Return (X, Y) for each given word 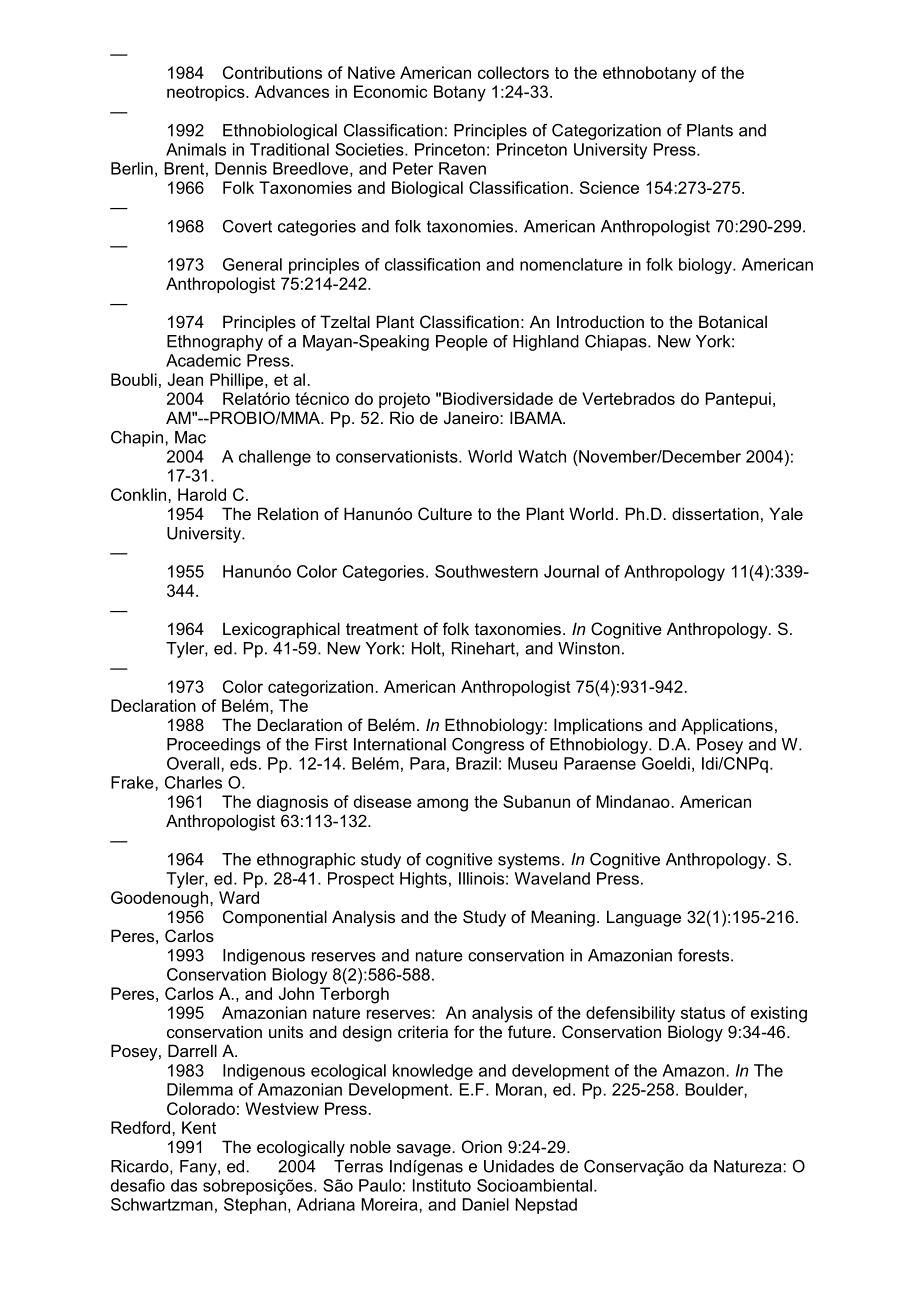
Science (609, 187)
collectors (513, 72)
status (703, 1013)
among (442, 805)
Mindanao (634, 801)
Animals (196, 149)
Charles (193, 782)
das (184, 1185)
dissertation (715, 513)
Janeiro (472, 417)
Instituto (442, 1185)
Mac (190, 437)
